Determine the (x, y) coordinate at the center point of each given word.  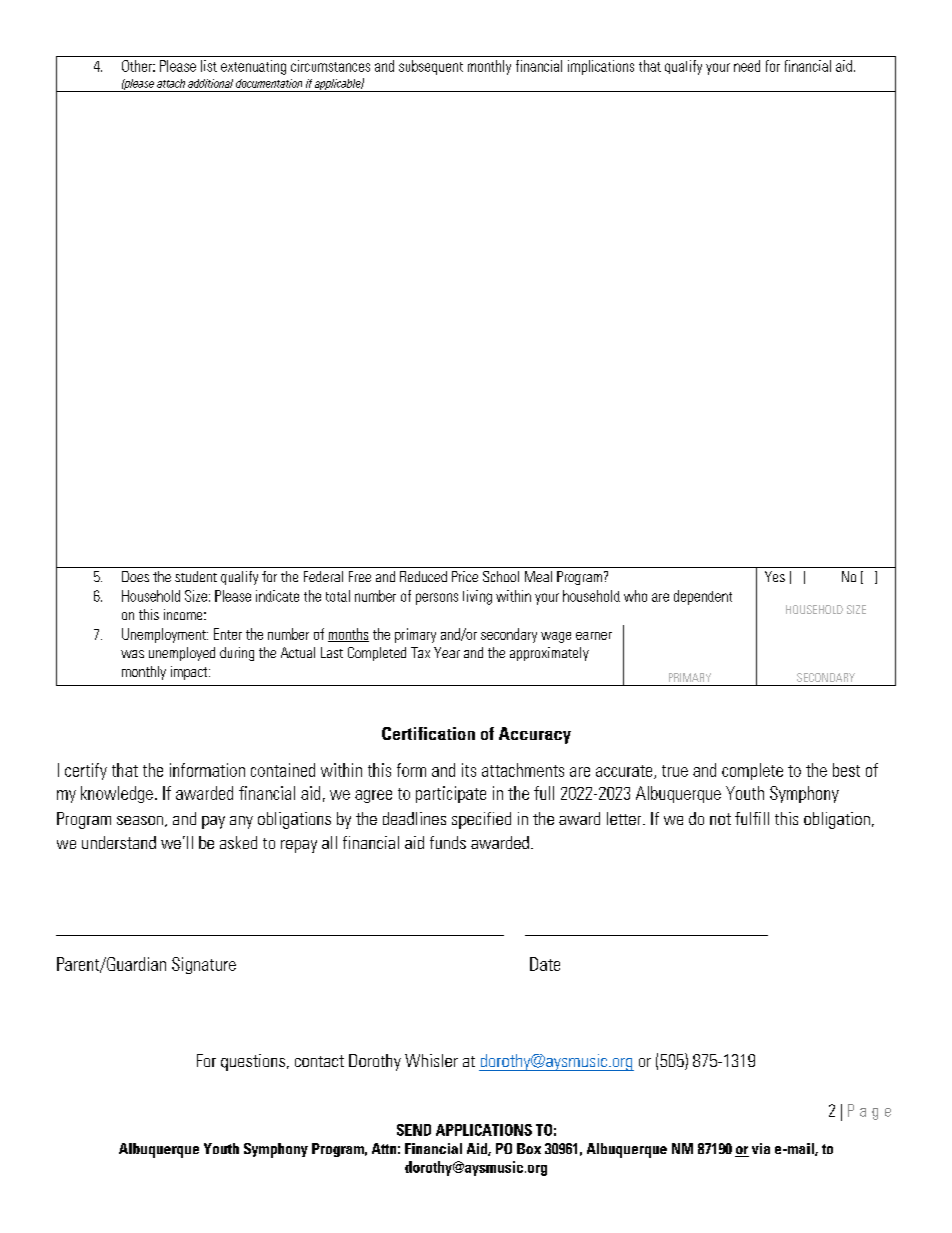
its (469, 770)
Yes (775, 576)
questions (253, 1062)
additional (210, 83)
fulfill (752, 818)
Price (465, 576)
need (747, 66)
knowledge (117, 794)
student (196, 576)
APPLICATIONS (484, 1130)
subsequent (431, 67)
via (761, 1148)
